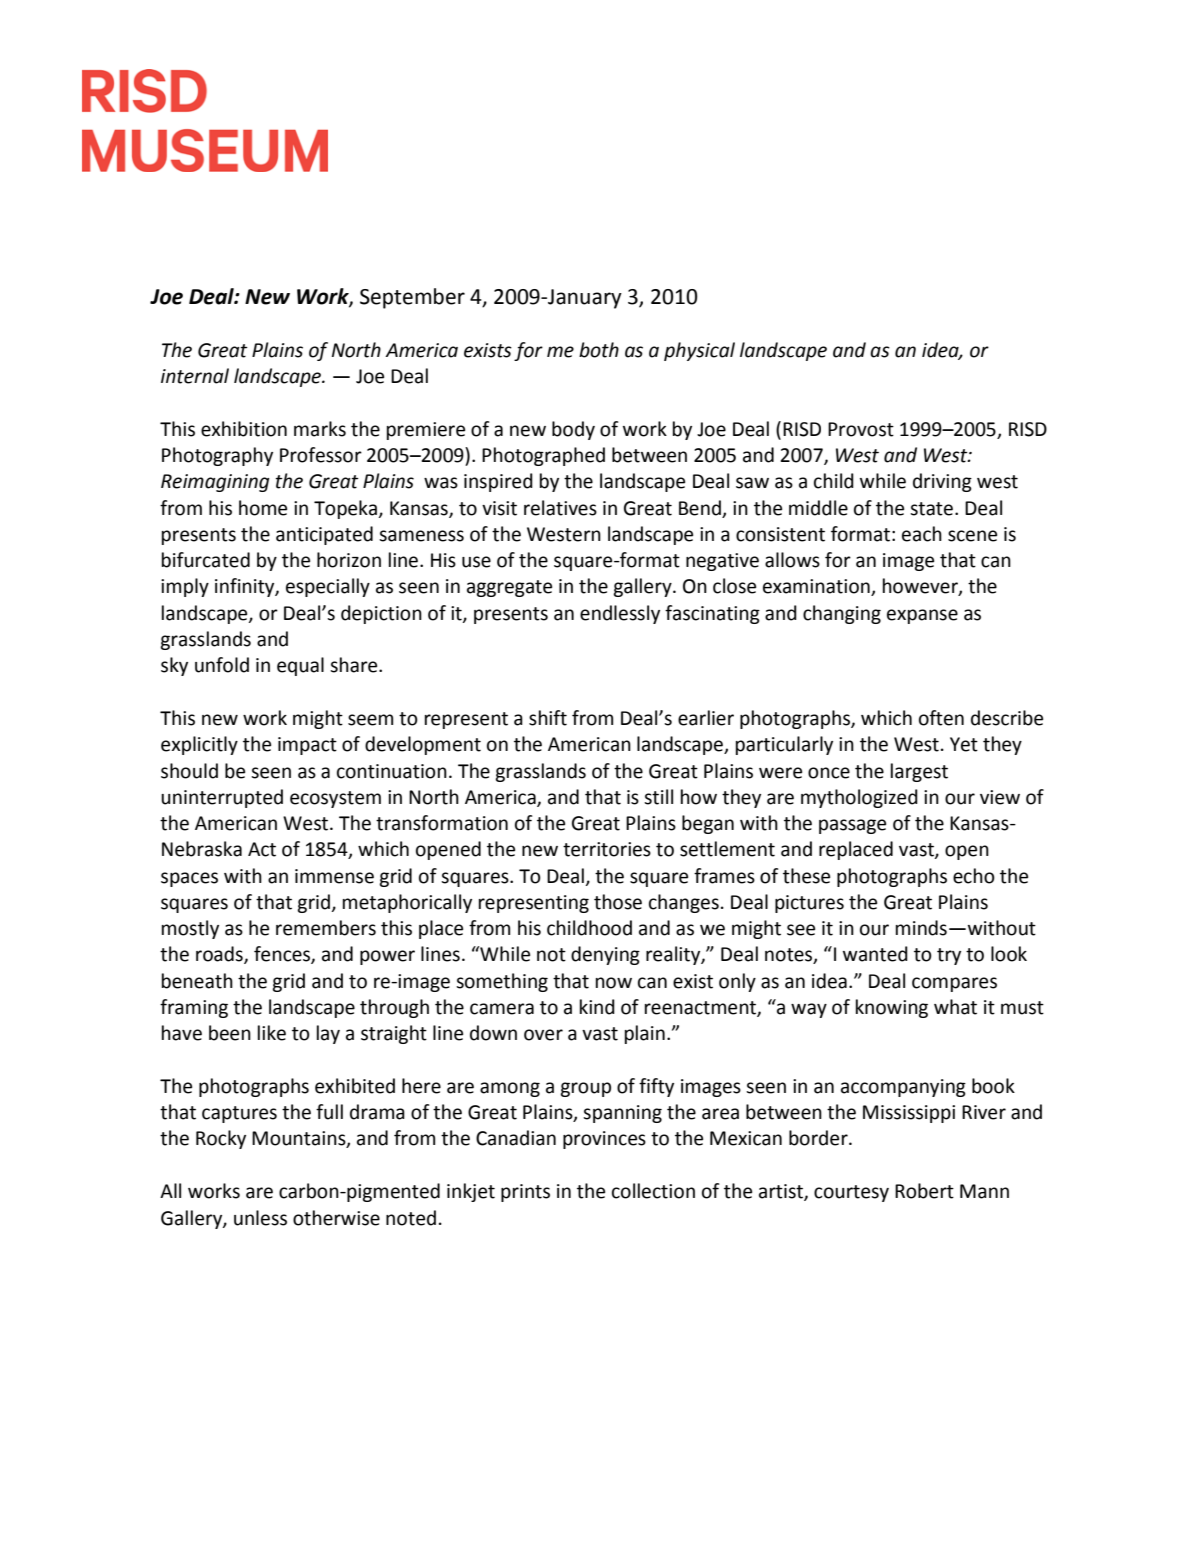 The height and width of the screenshot is (1551, 1199). What do you see at coordinates (861, 429) in the screenshot?
I see `Provost` at bounding box center [861, 429].
